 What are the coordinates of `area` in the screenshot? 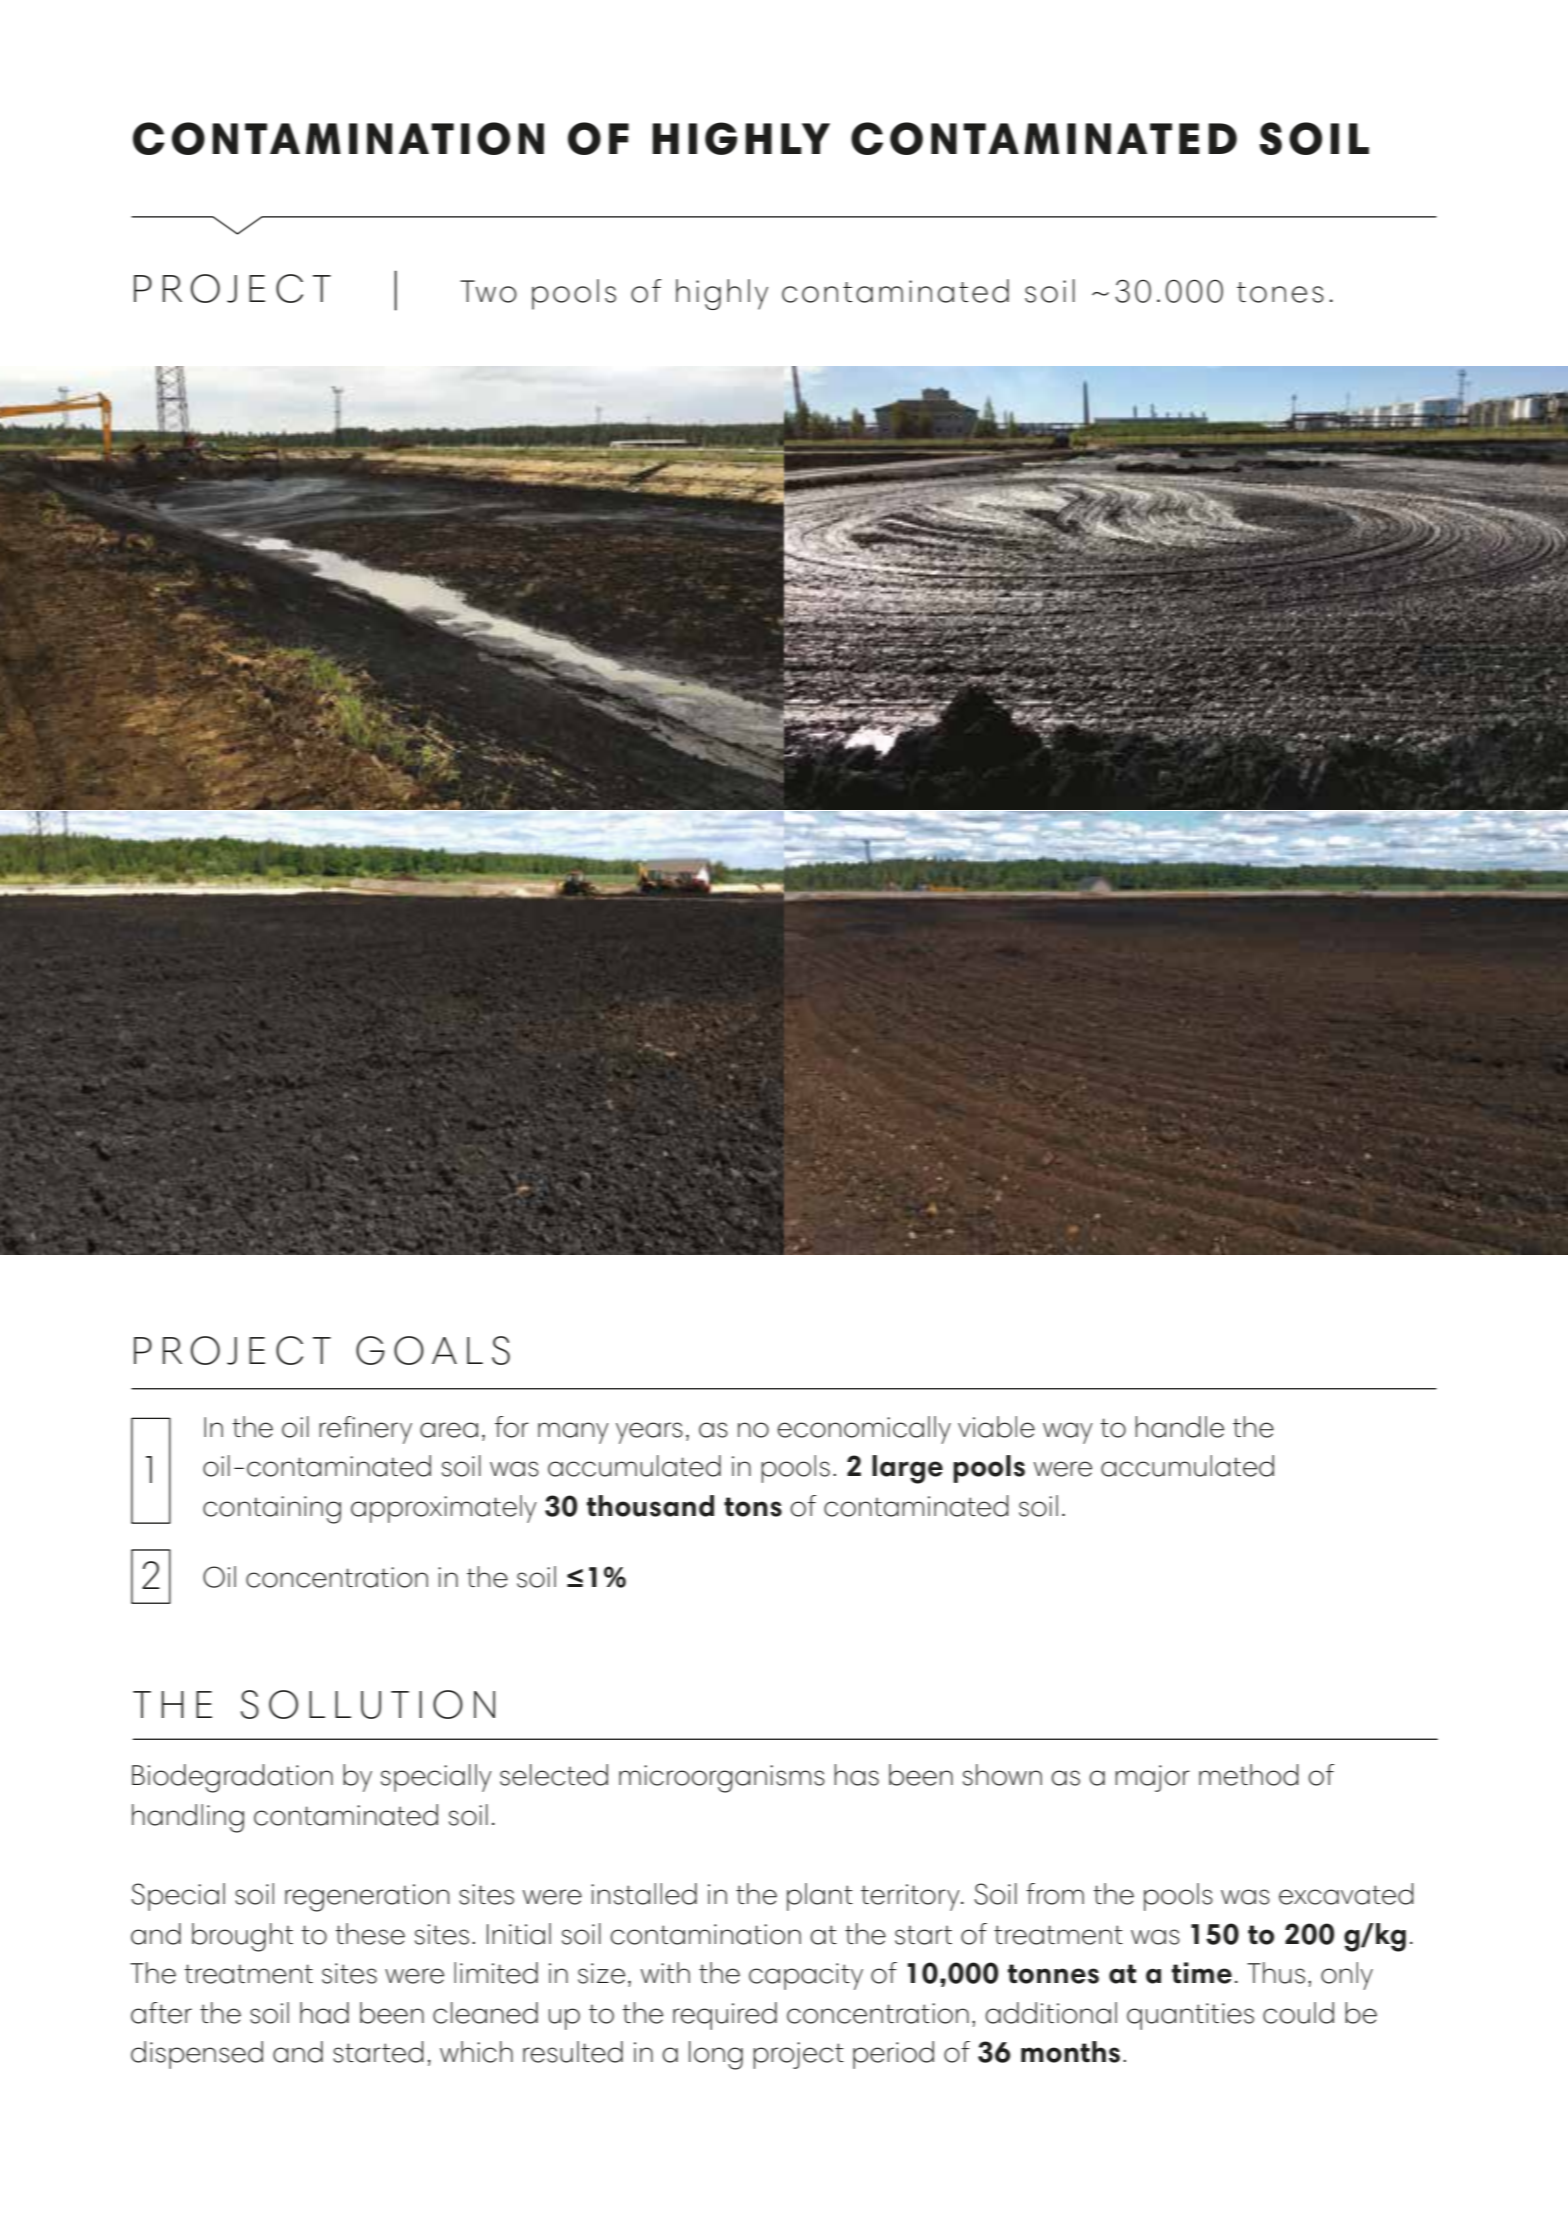 It's located at (449, 1430).
